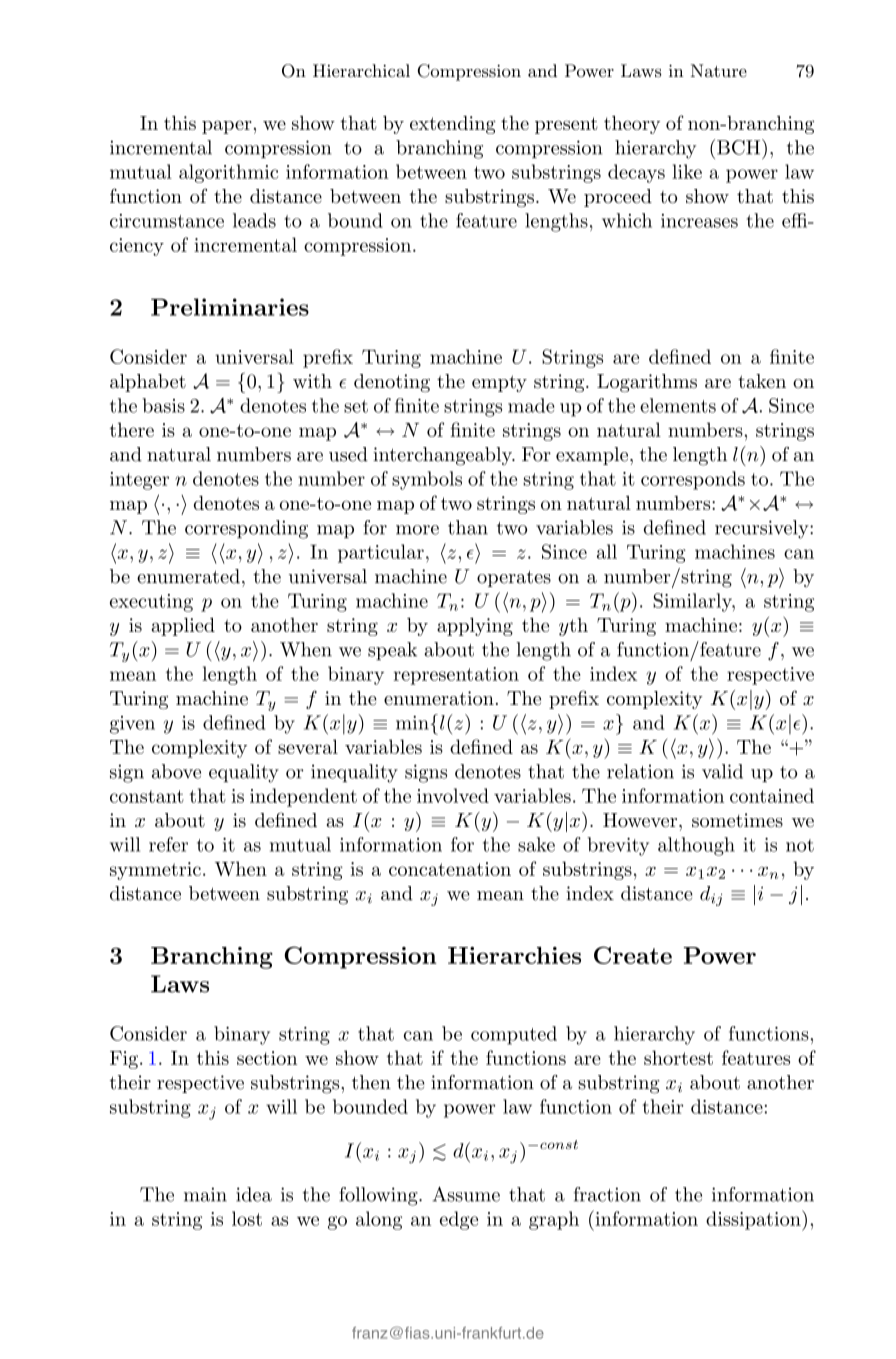 This document has height=1359, width=896. What do you see at coordinates (443, 456) in the document?
I see `interchangeably` at bounding box center [443, 456].
